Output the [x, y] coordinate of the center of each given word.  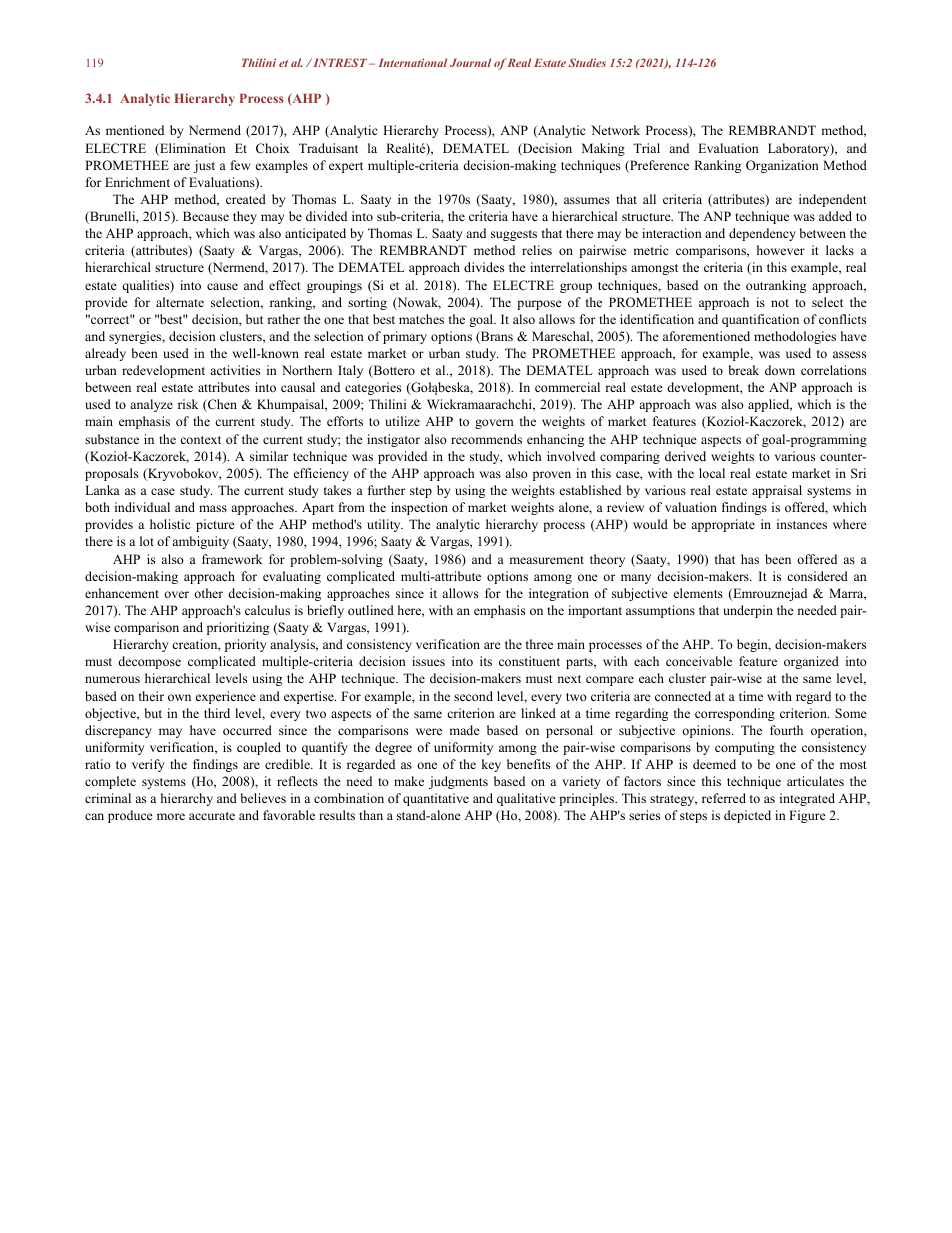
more [171, 816]
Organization [782, 166]
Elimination [192, 149]
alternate [180, 302]
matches [421, 319]
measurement [546, 560]
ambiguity [200, 542]
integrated [807, 799]
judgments [458, 782]
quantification [760, 320]
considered [817, 576]
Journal [470, 62]
